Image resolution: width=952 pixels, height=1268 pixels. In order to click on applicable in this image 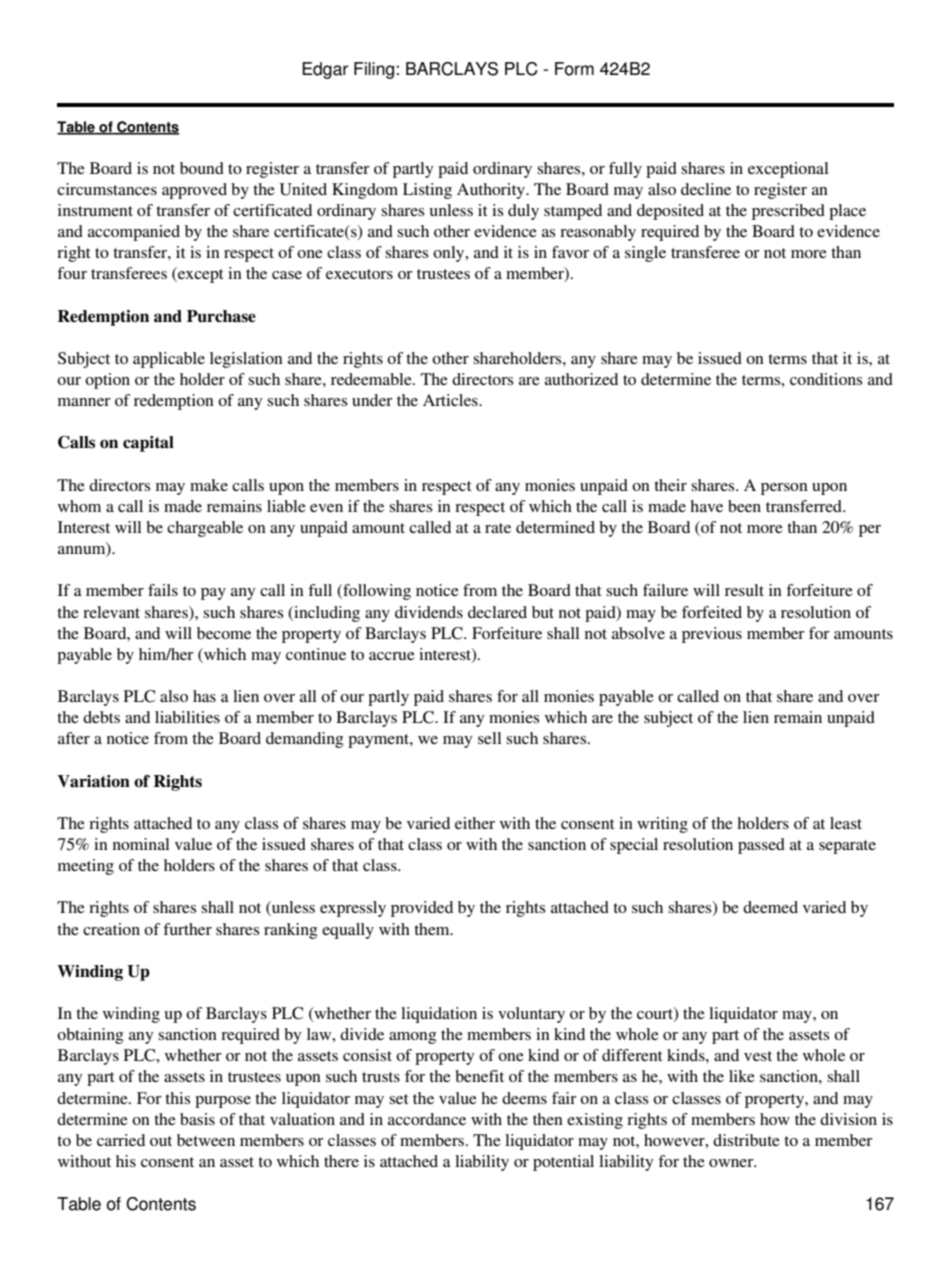, I will do `click(169, 360)`.
